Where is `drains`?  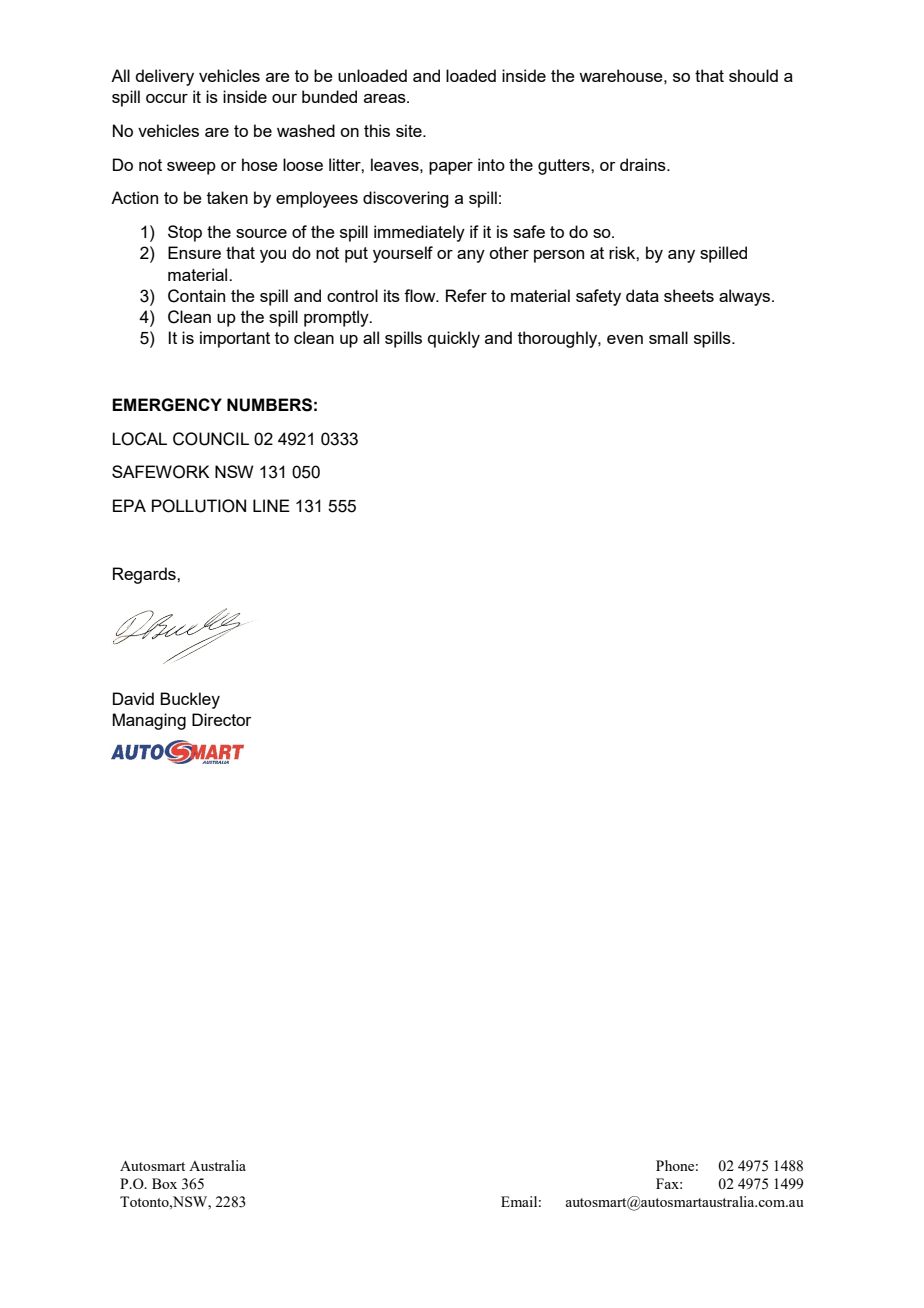 drains is located at coordinates (644, 164).
